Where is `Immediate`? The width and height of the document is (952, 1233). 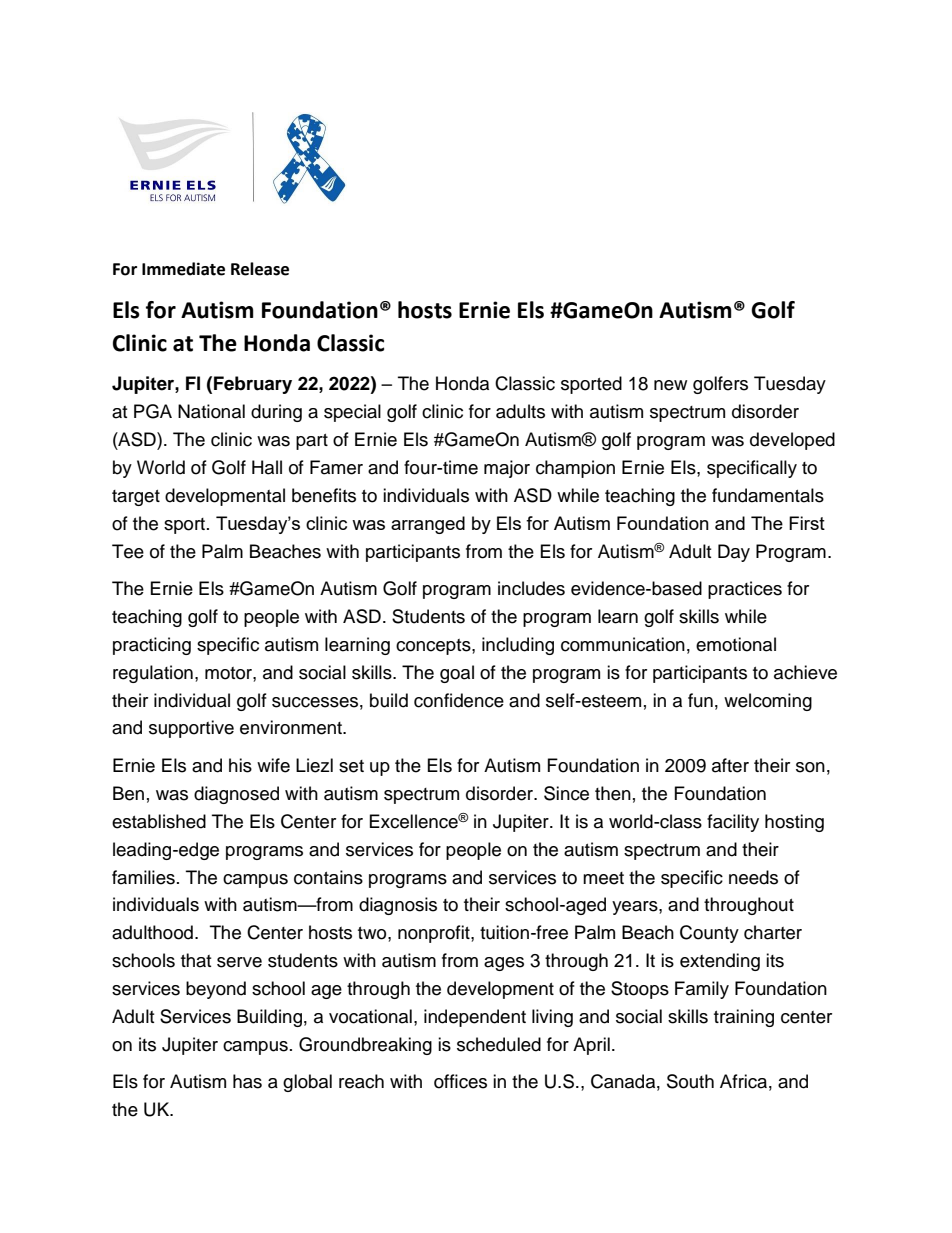 Immediate is located at coordinates (183, 269).
